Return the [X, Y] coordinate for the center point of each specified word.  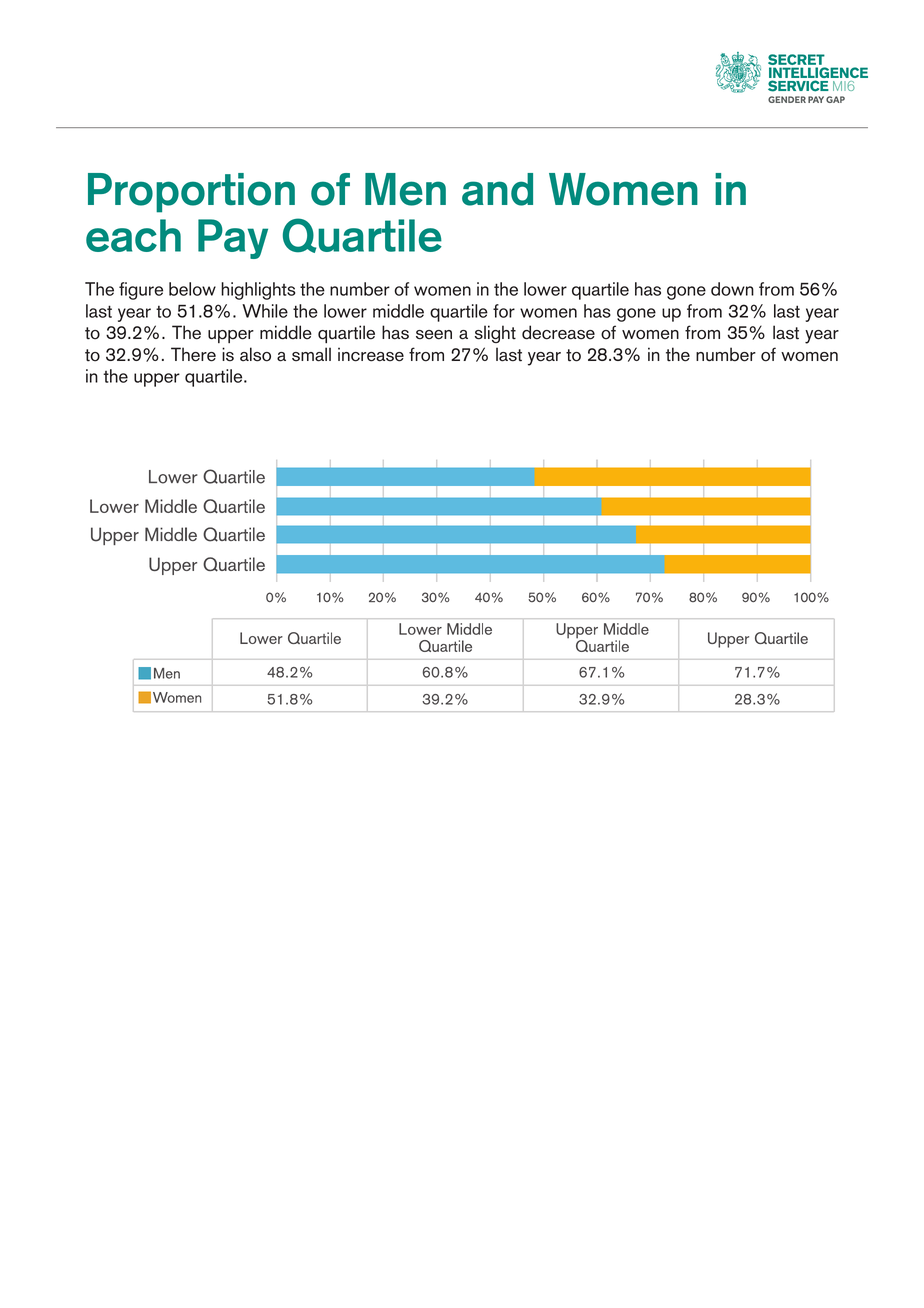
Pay [233, 239]
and [497, 189]
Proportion [191, 193]
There [193, 354]
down [732, 289]
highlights [258, 291]
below [192, 289]
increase [371, 354]
